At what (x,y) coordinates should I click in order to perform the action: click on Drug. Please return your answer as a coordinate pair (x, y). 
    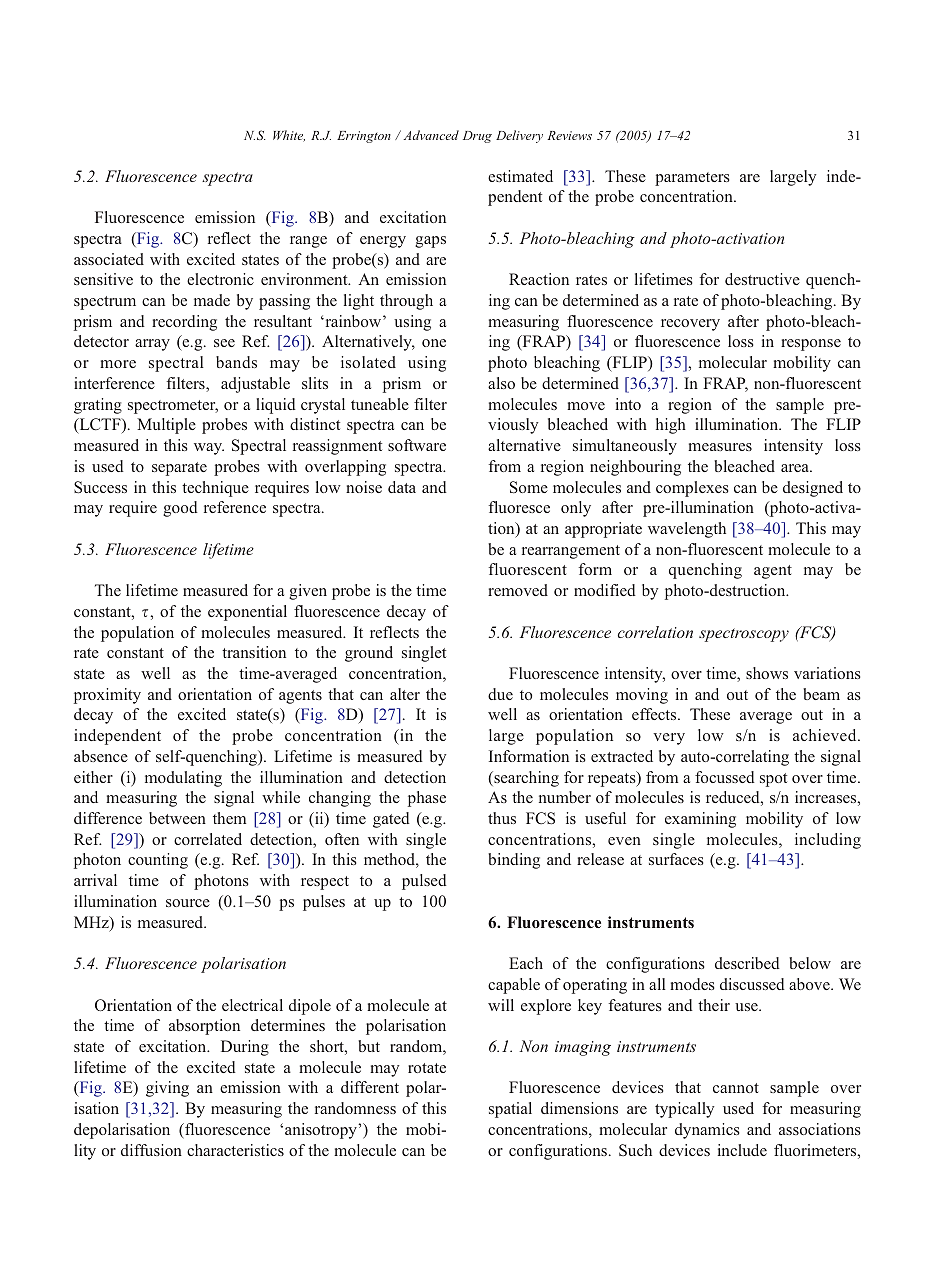
    Looking at the image, I should click on (477, 137).
